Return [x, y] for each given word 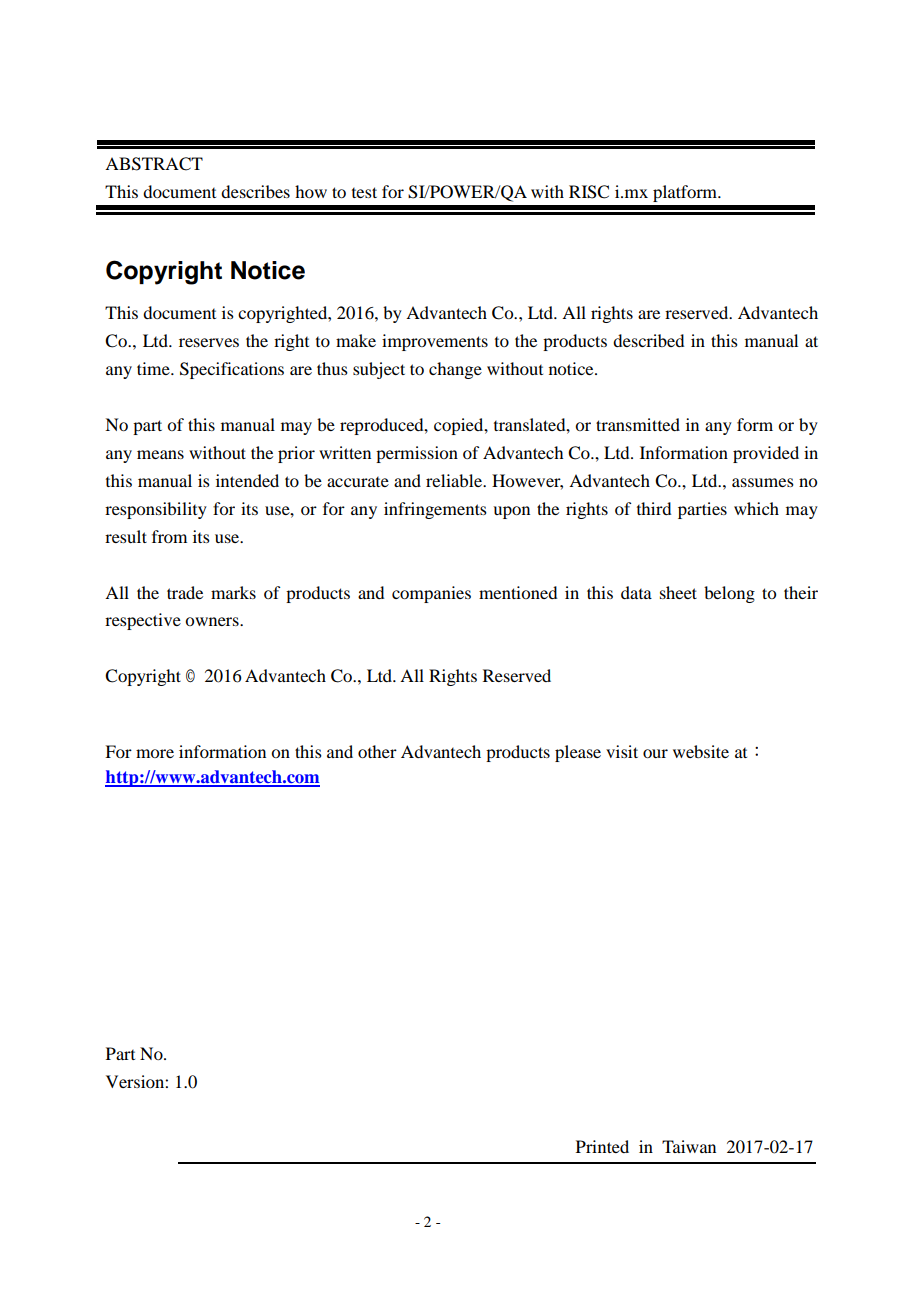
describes [255, 191]
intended [247, 480]
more [155, 753]
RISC [589, 192]
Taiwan [689, 1146]
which [756, 508]
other [377, 751]
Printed [602, 1146]
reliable [455, 480]
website [701, 751]
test [364, 192]
